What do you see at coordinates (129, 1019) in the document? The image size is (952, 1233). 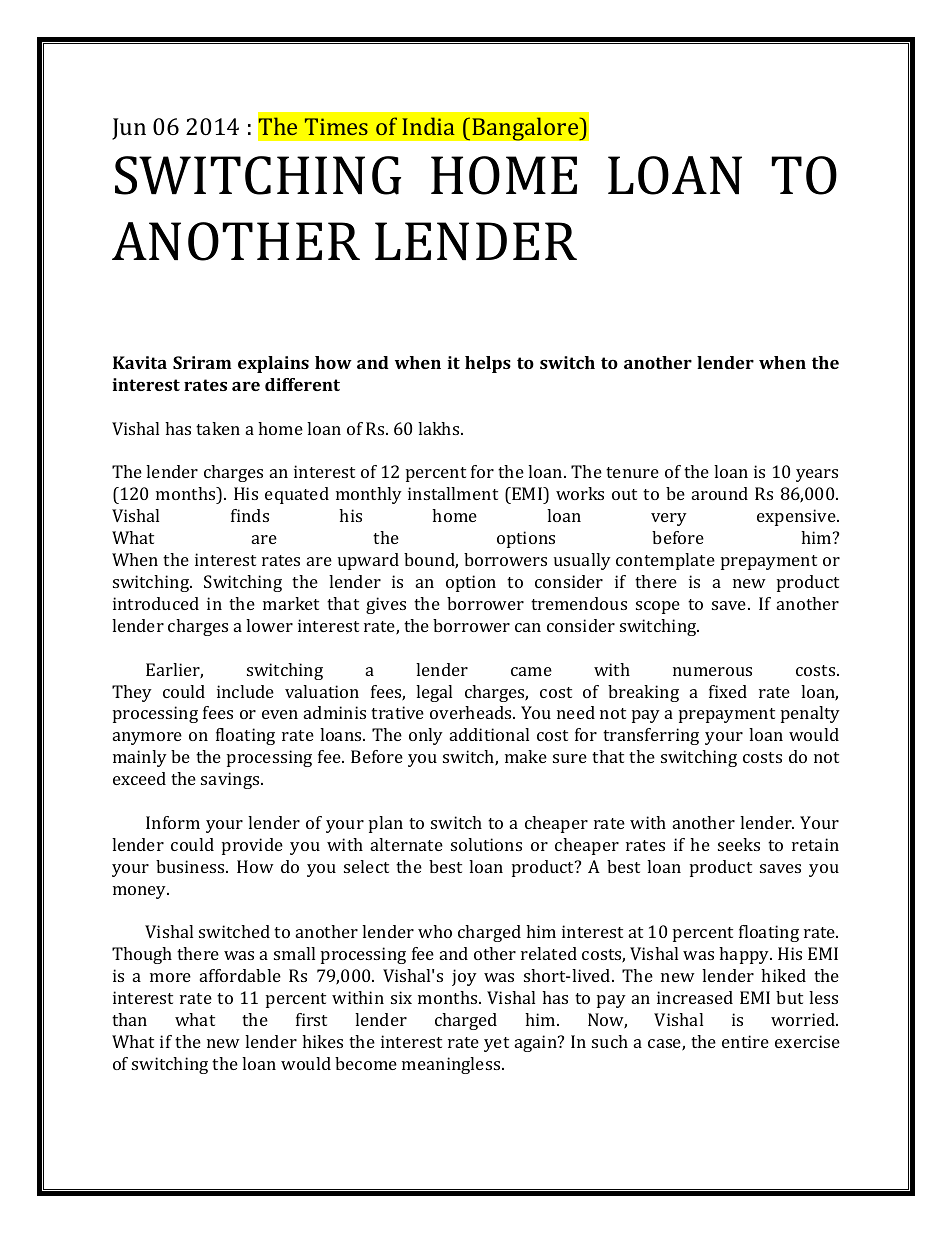 I see `than` at bounding box center [129, 1019].
